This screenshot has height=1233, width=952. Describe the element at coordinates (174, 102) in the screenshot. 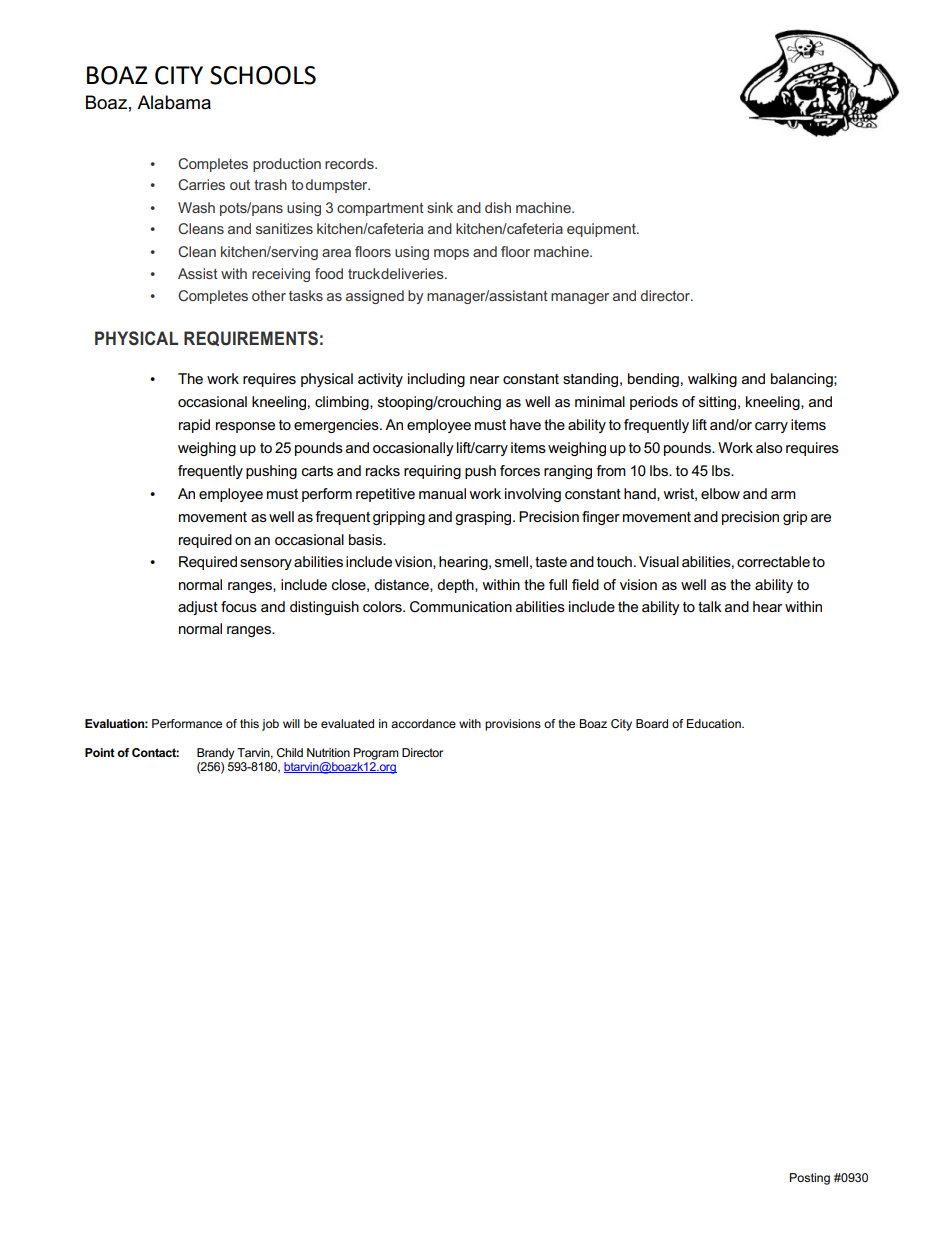

I see `Alabama` at that location.
